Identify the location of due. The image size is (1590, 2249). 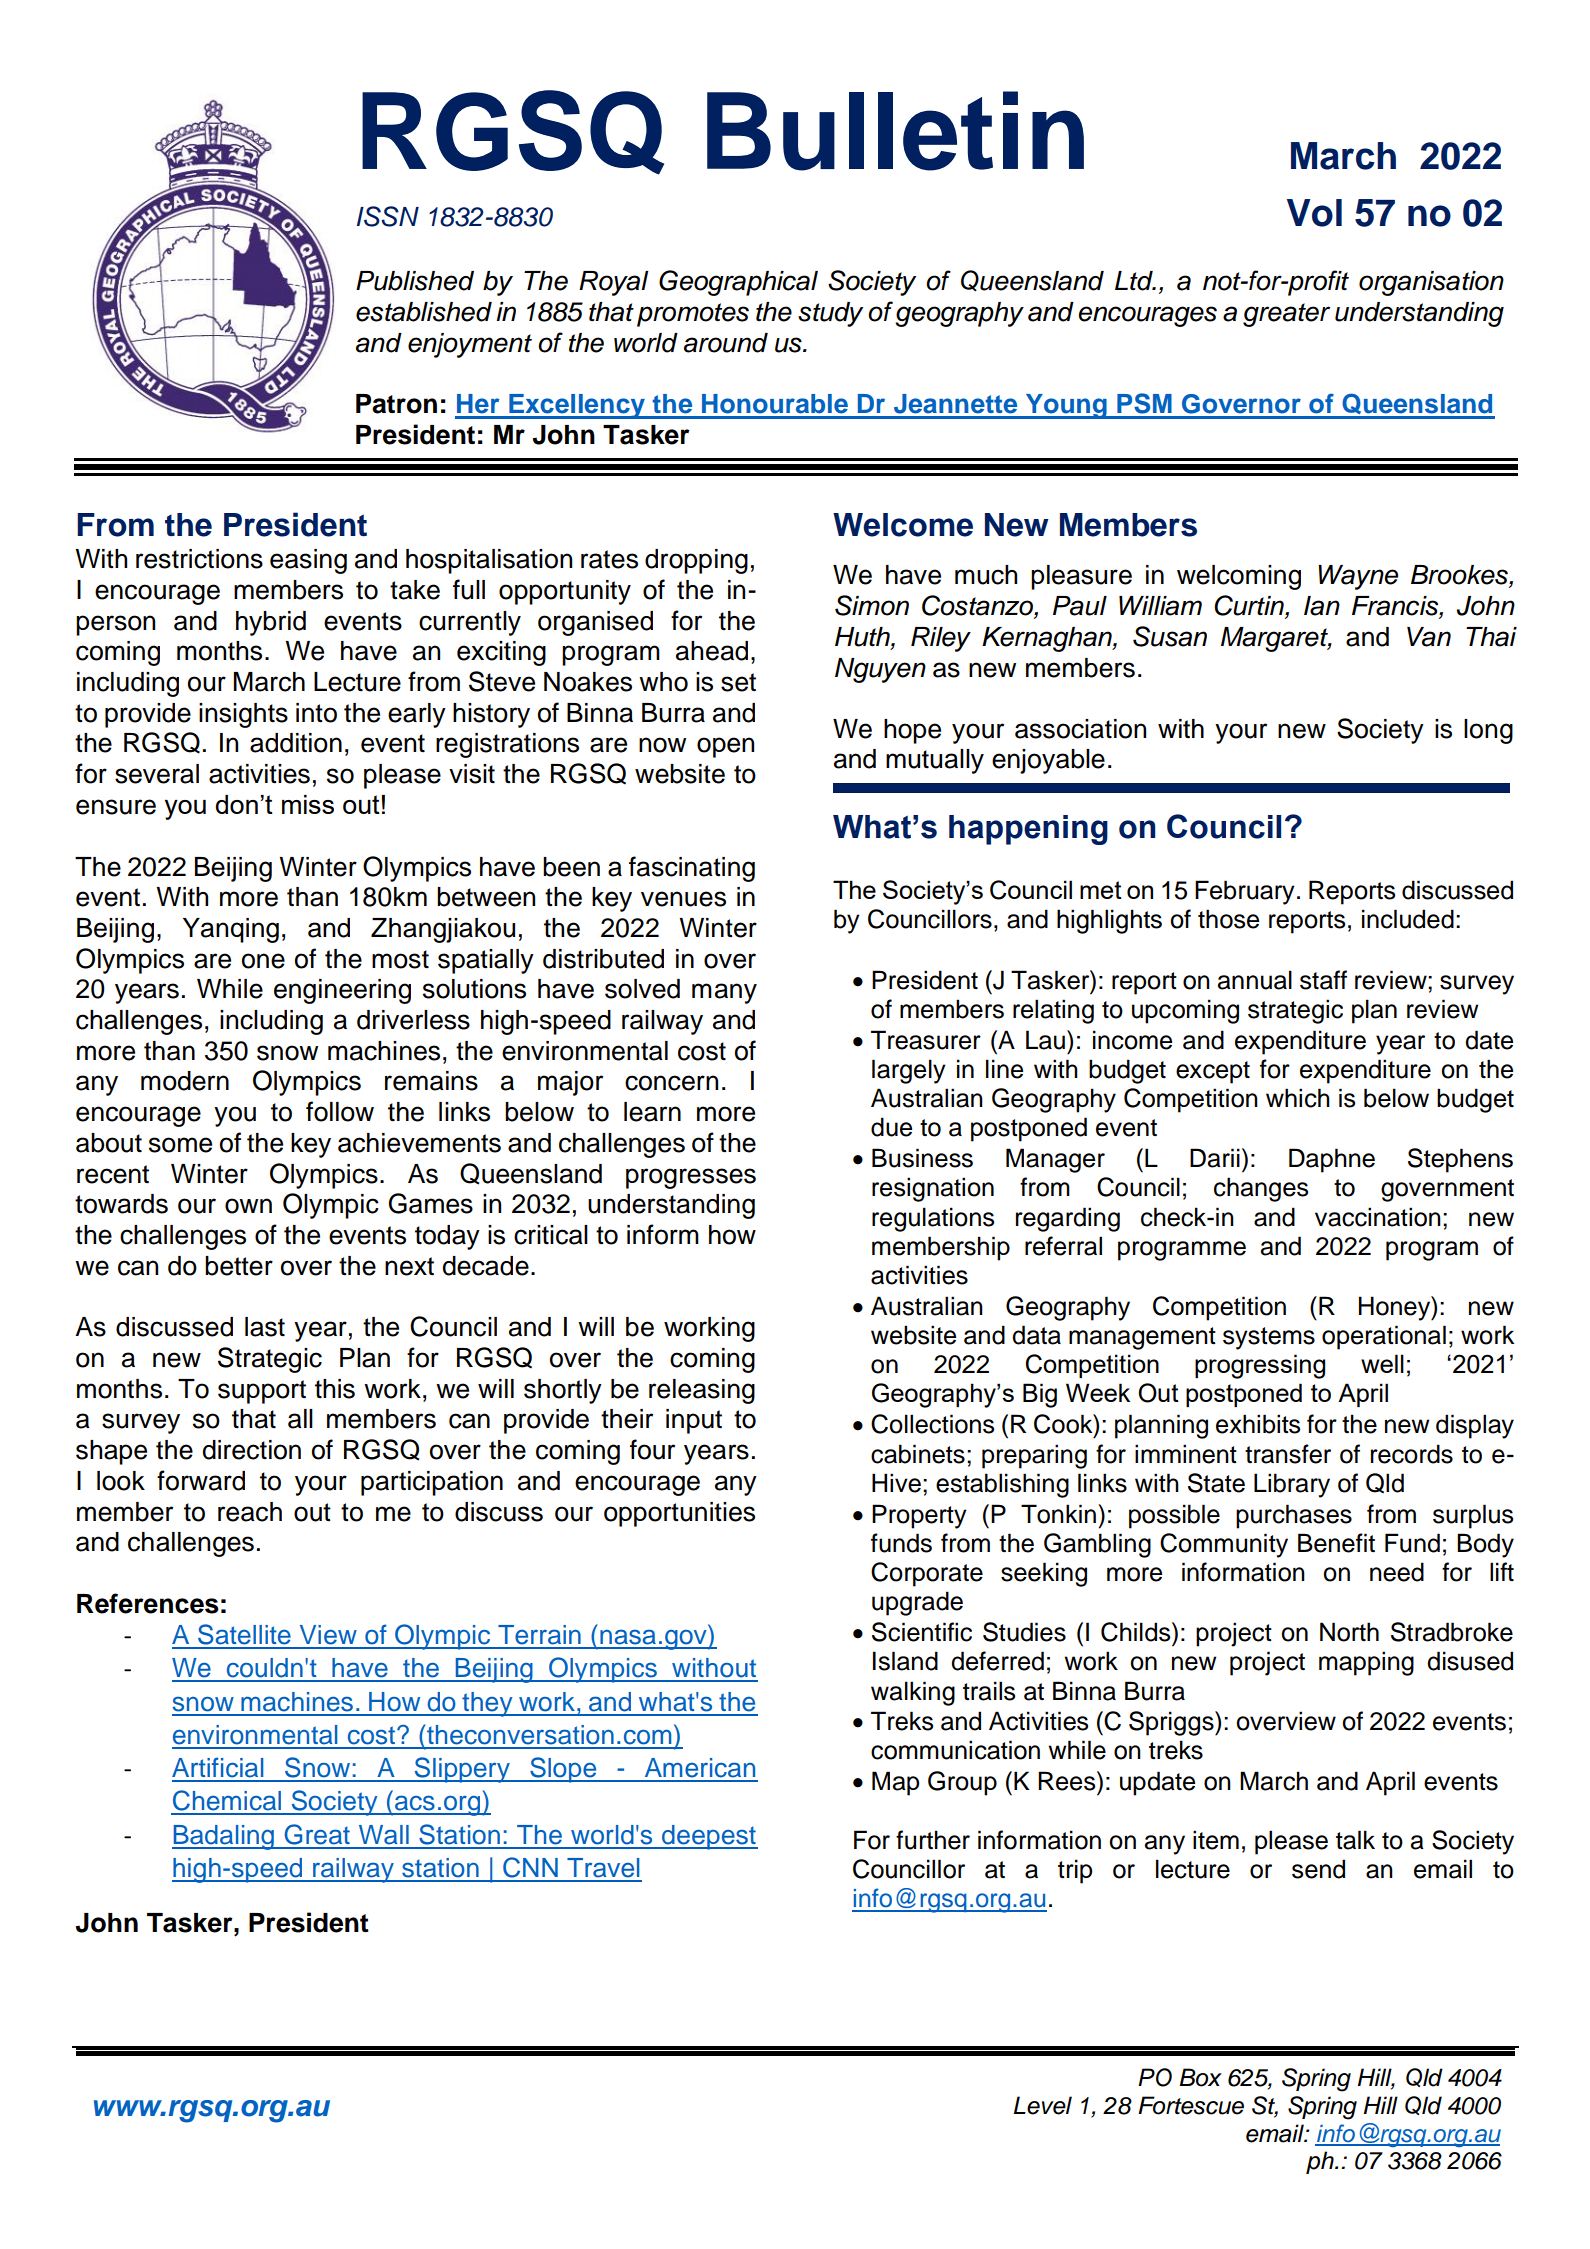
(891, 1127).
